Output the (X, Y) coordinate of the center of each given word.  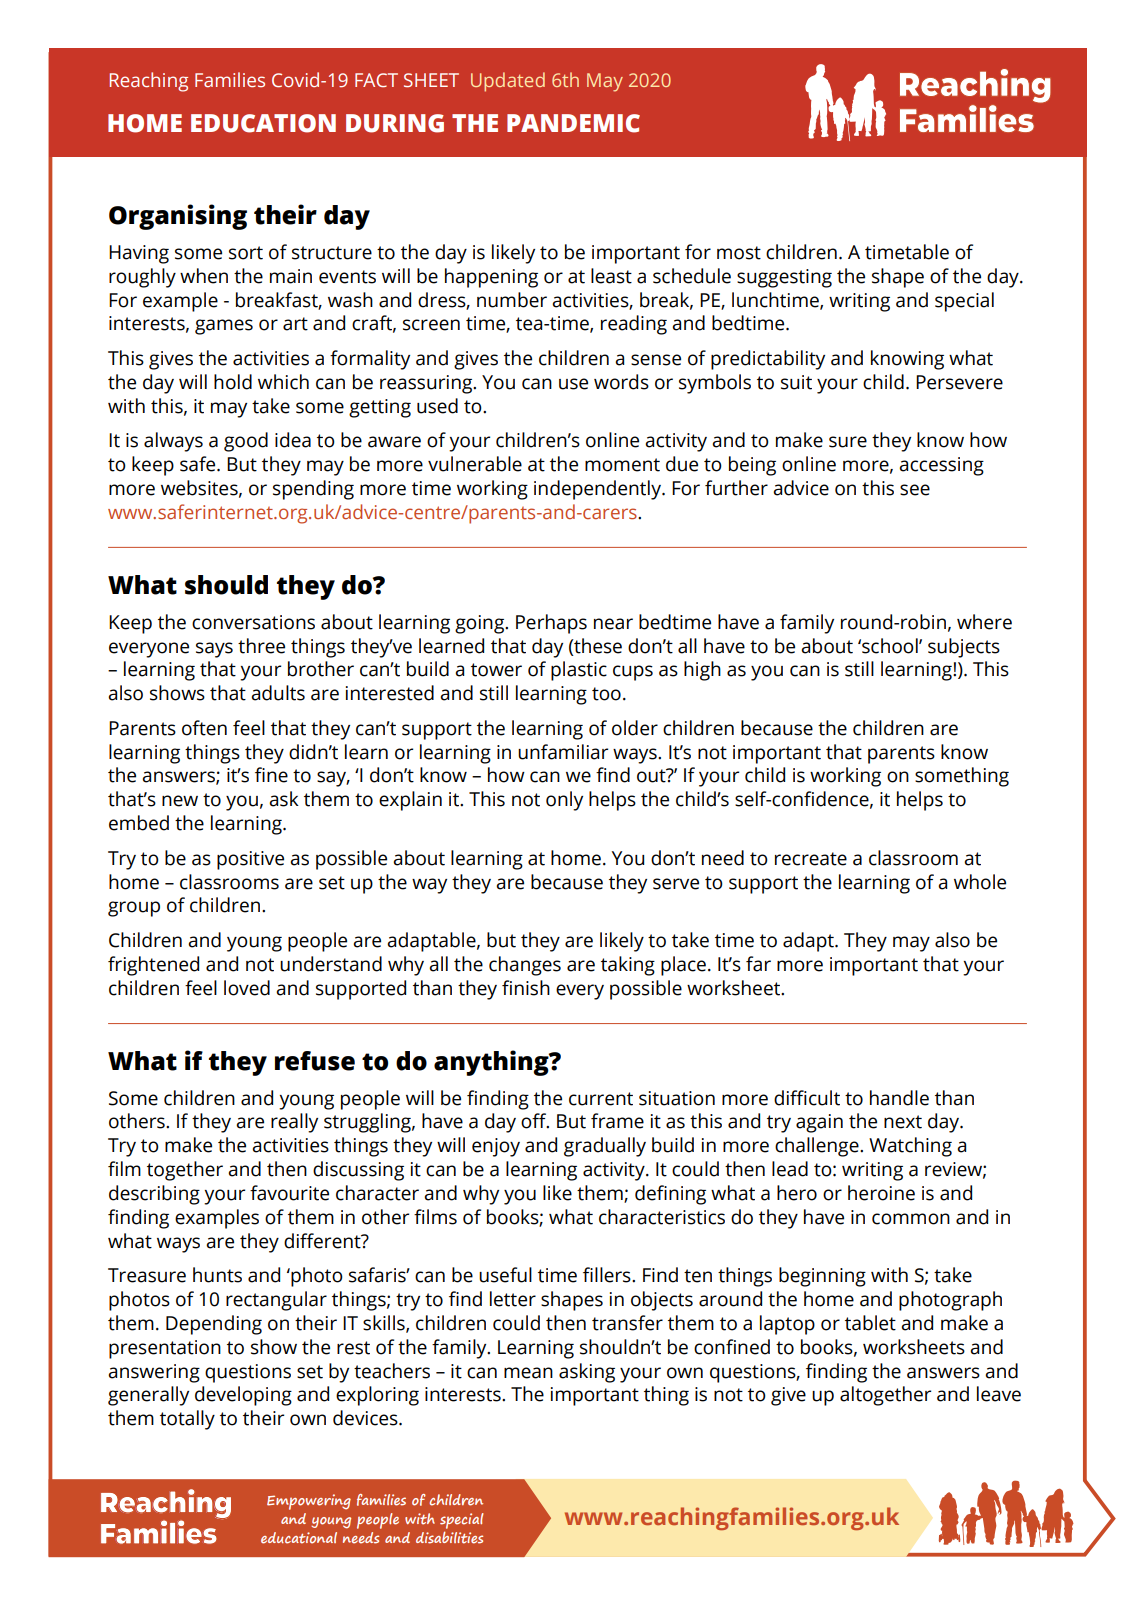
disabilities (449, 1537)
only (564, 801)
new (180, 801)
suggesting (784, 278)
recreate (811, 859)
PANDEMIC (573, 123)
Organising (178, 217)
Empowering (309, 1502)
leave (999, 1394)
